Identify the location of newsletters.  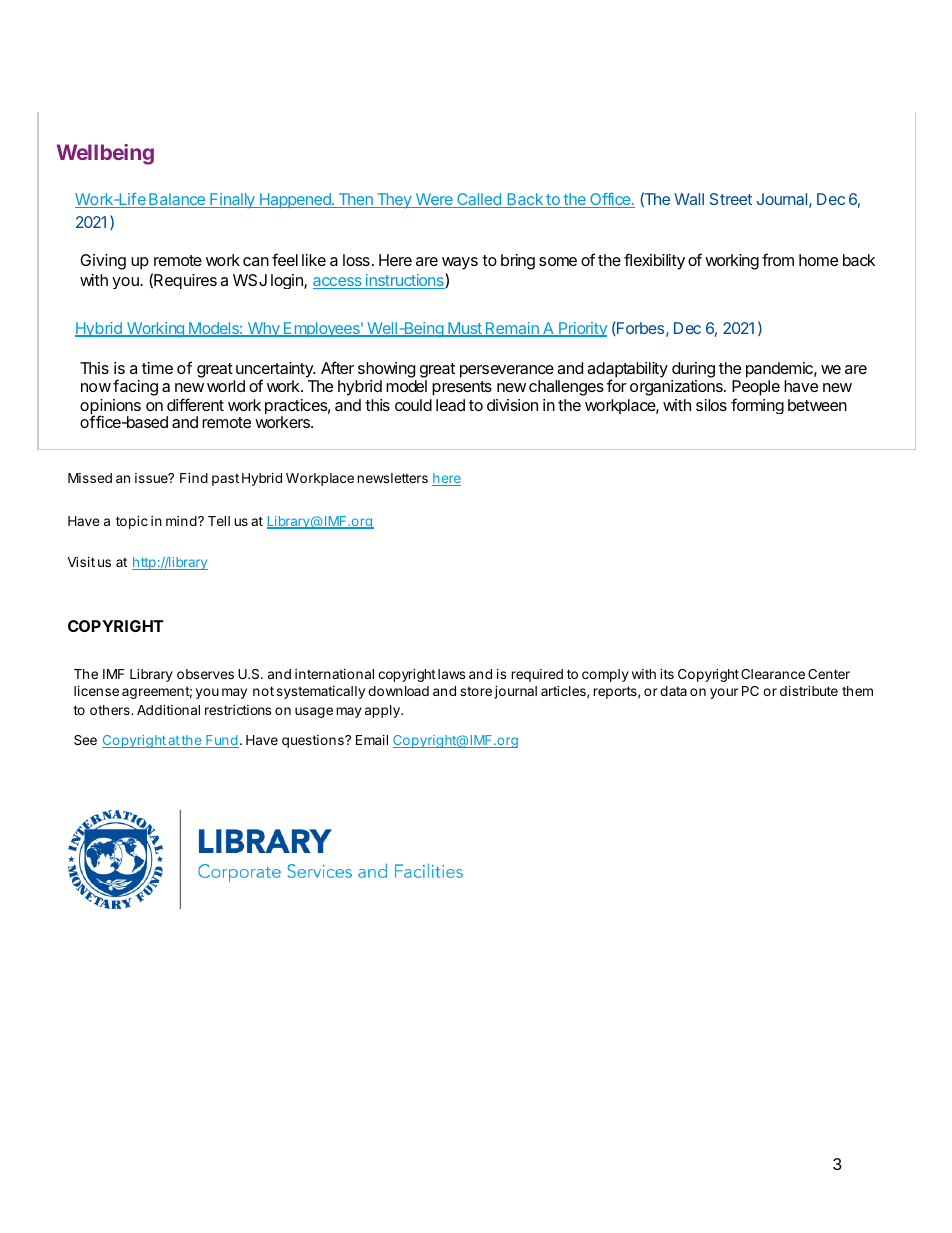
(392, 478).
